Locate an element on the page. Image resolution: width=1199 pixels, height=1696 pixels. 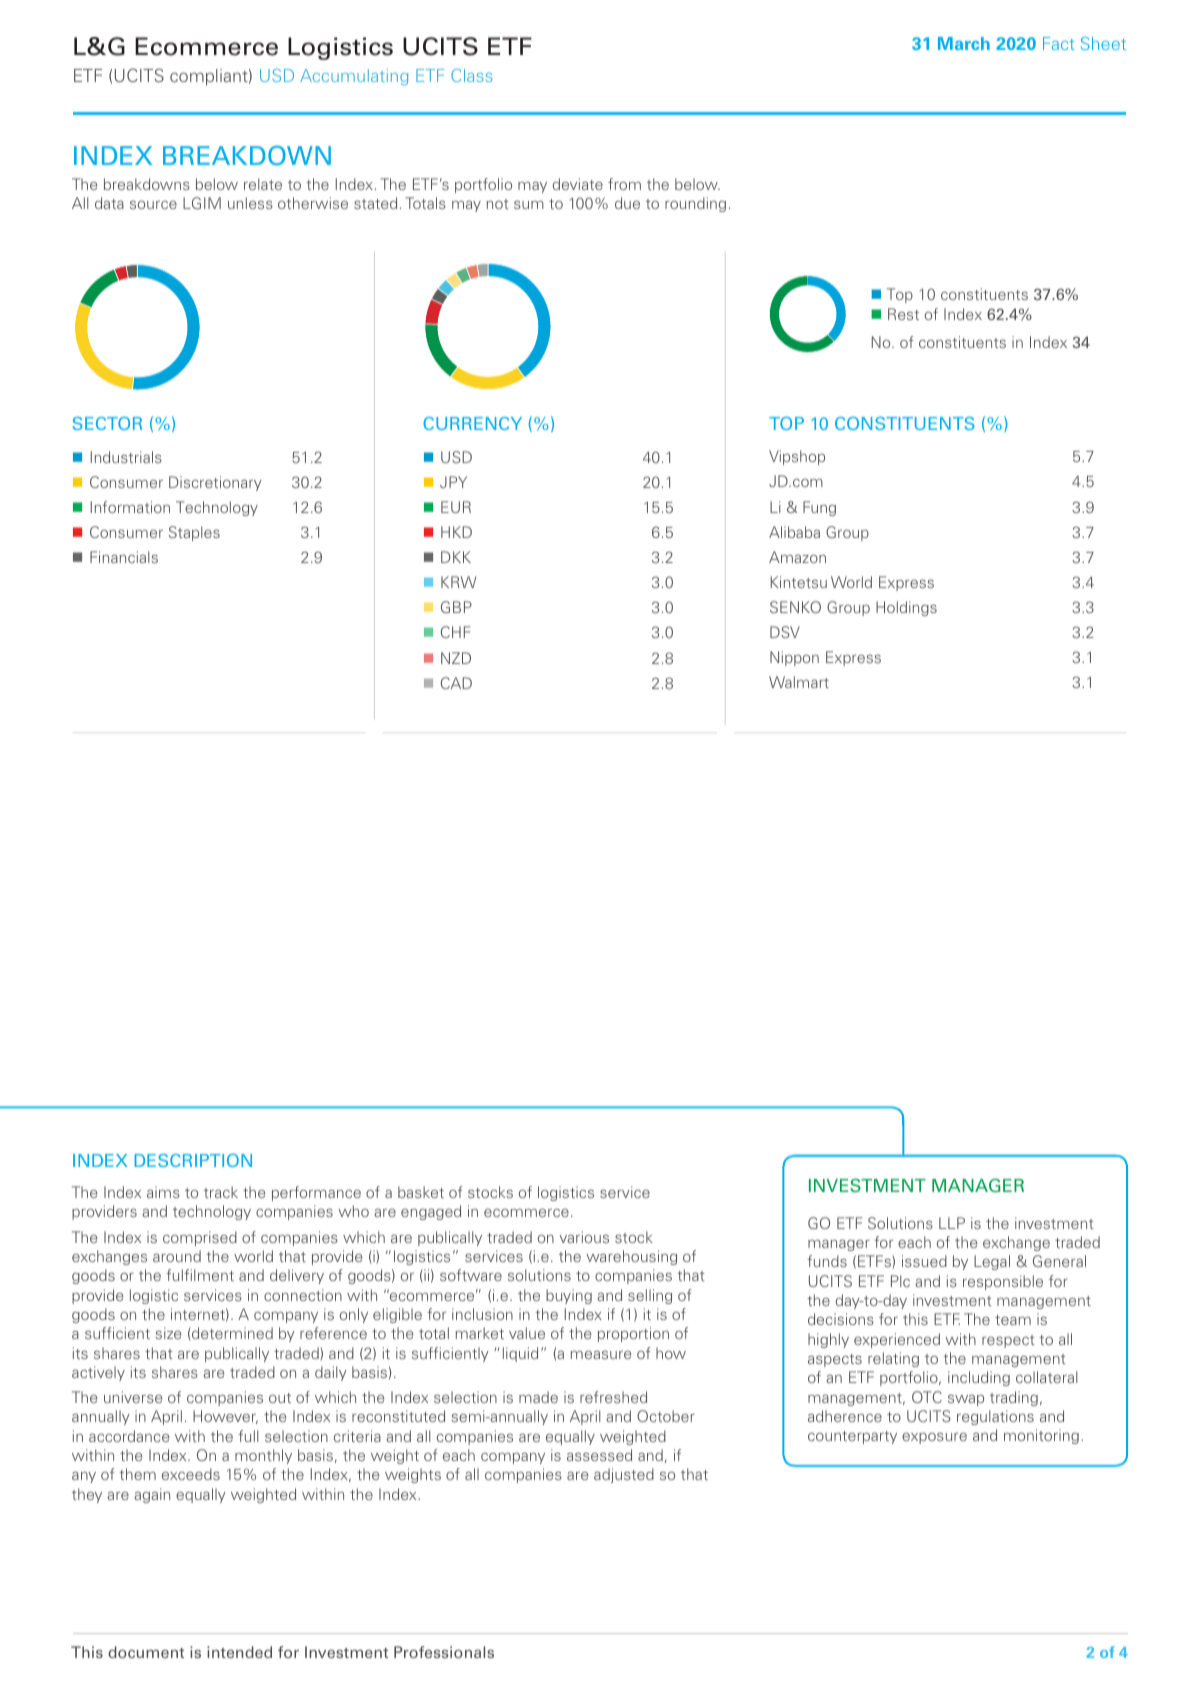
various is located at coordinates (584, 1237).
